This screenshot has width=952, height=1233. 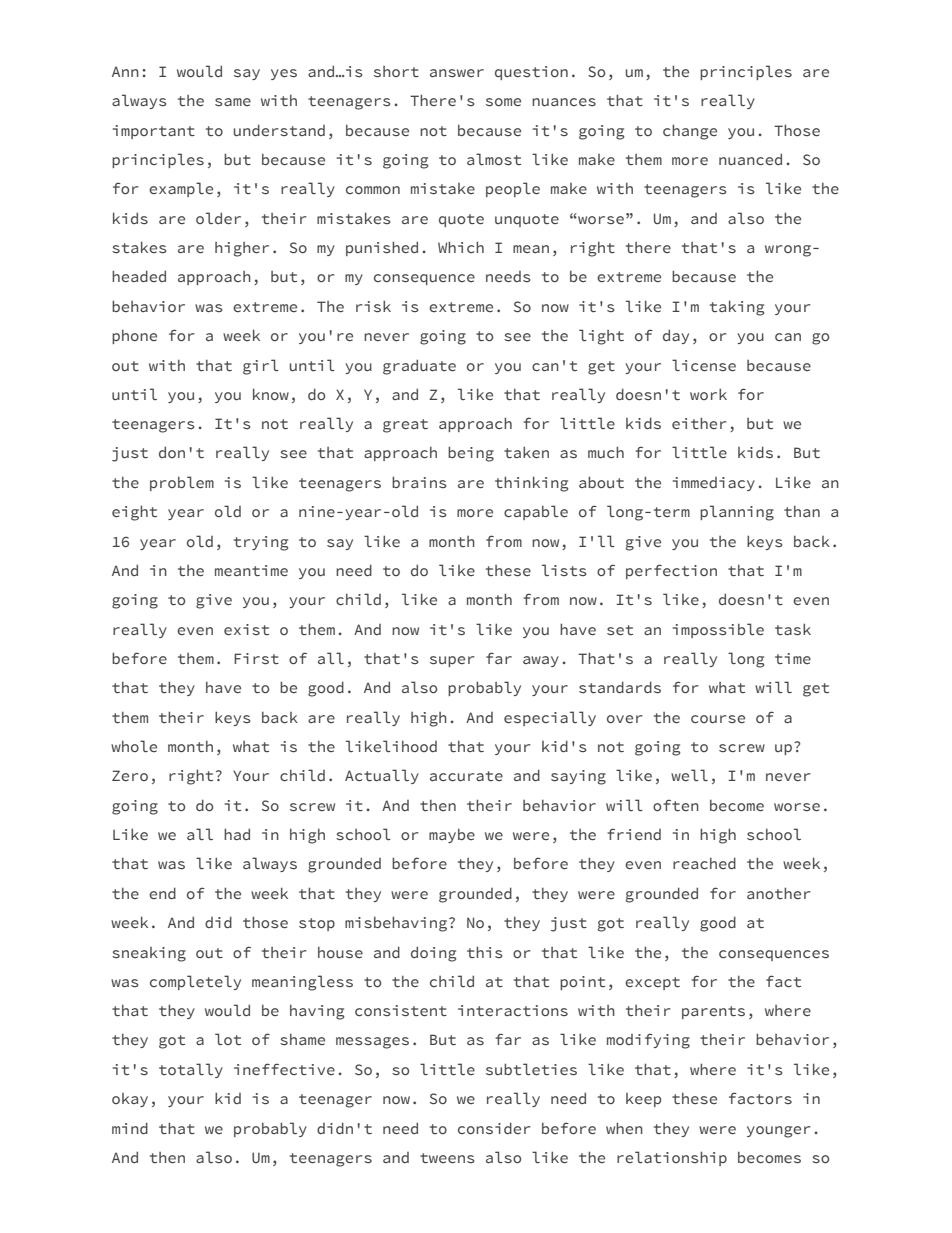 I want to click on had, so click(x=237, y=834).
